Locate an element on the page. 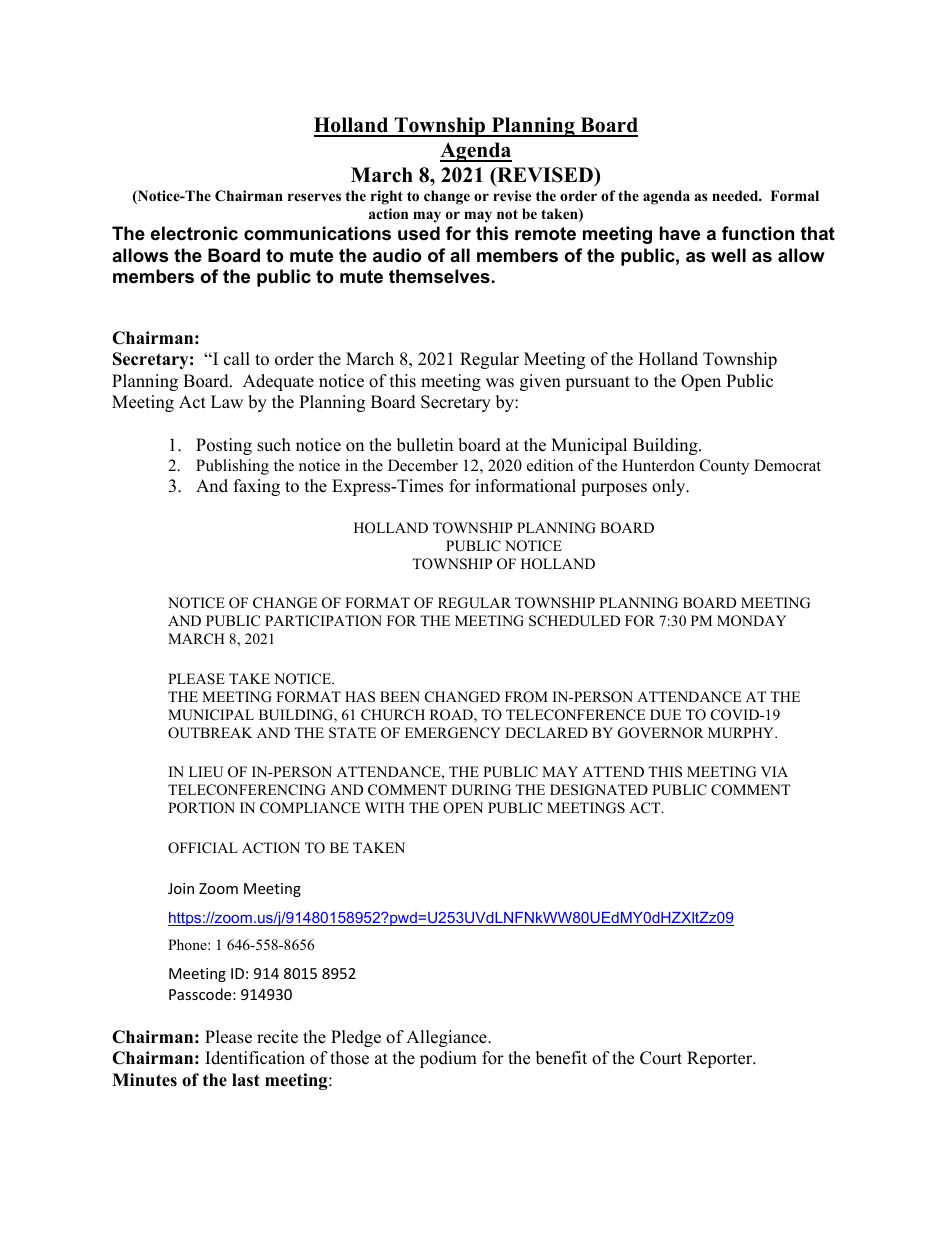 This document has width=952, height=1233. used is located at coordinates (419, 233).
